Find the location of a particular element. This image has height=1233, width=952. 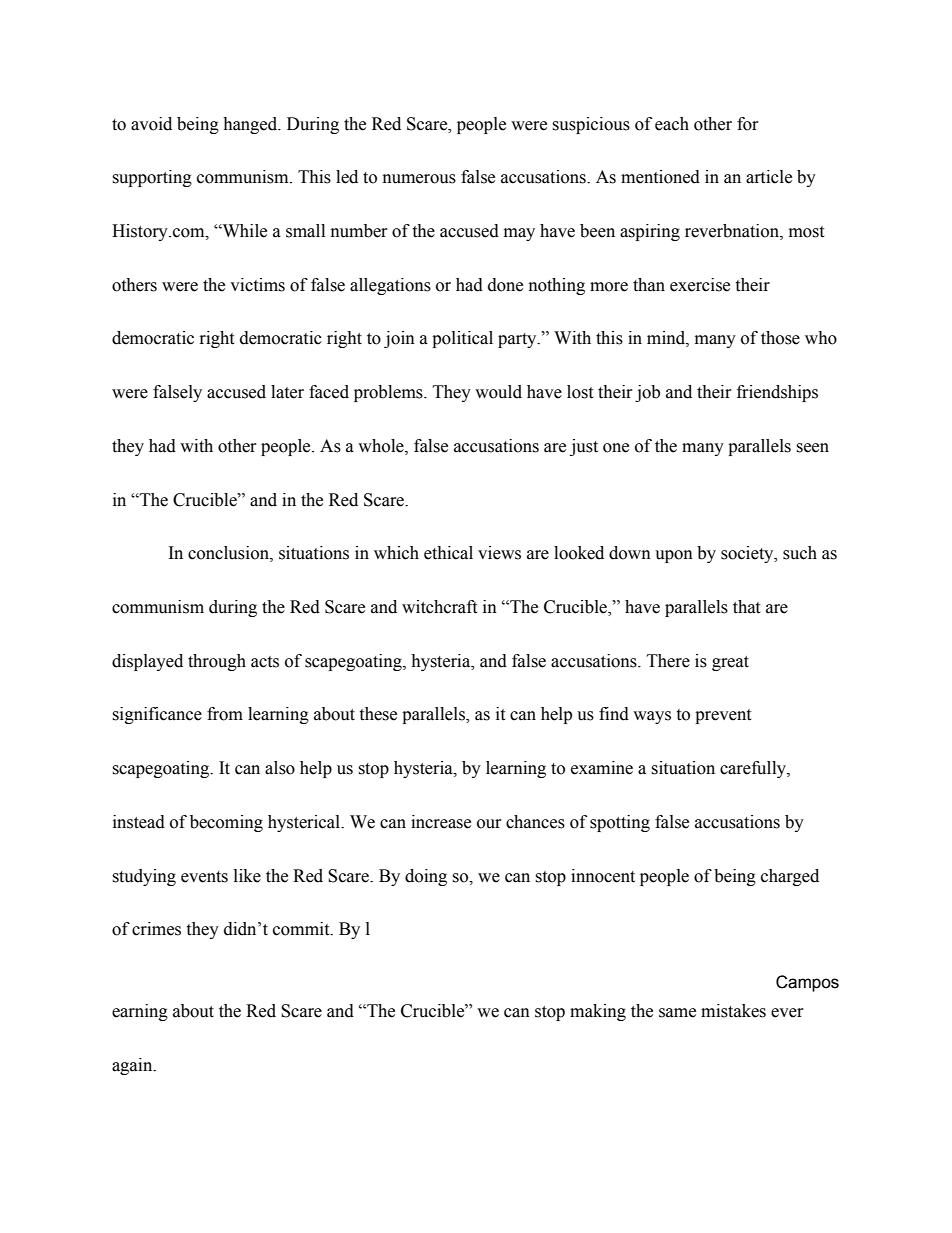

through is located at coordinates (217, 662).
